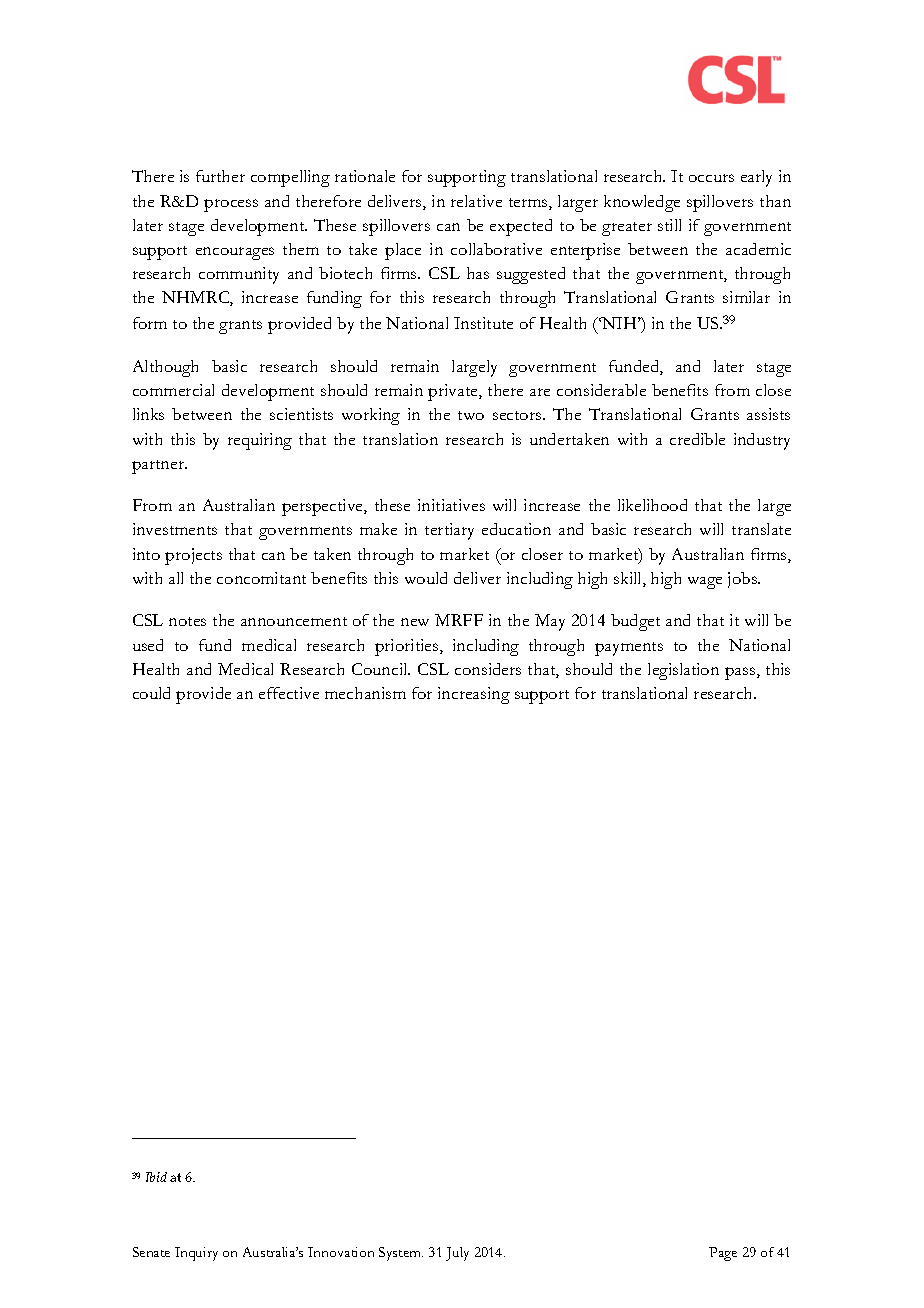  I want to click on Page, so click(723, 1254).
